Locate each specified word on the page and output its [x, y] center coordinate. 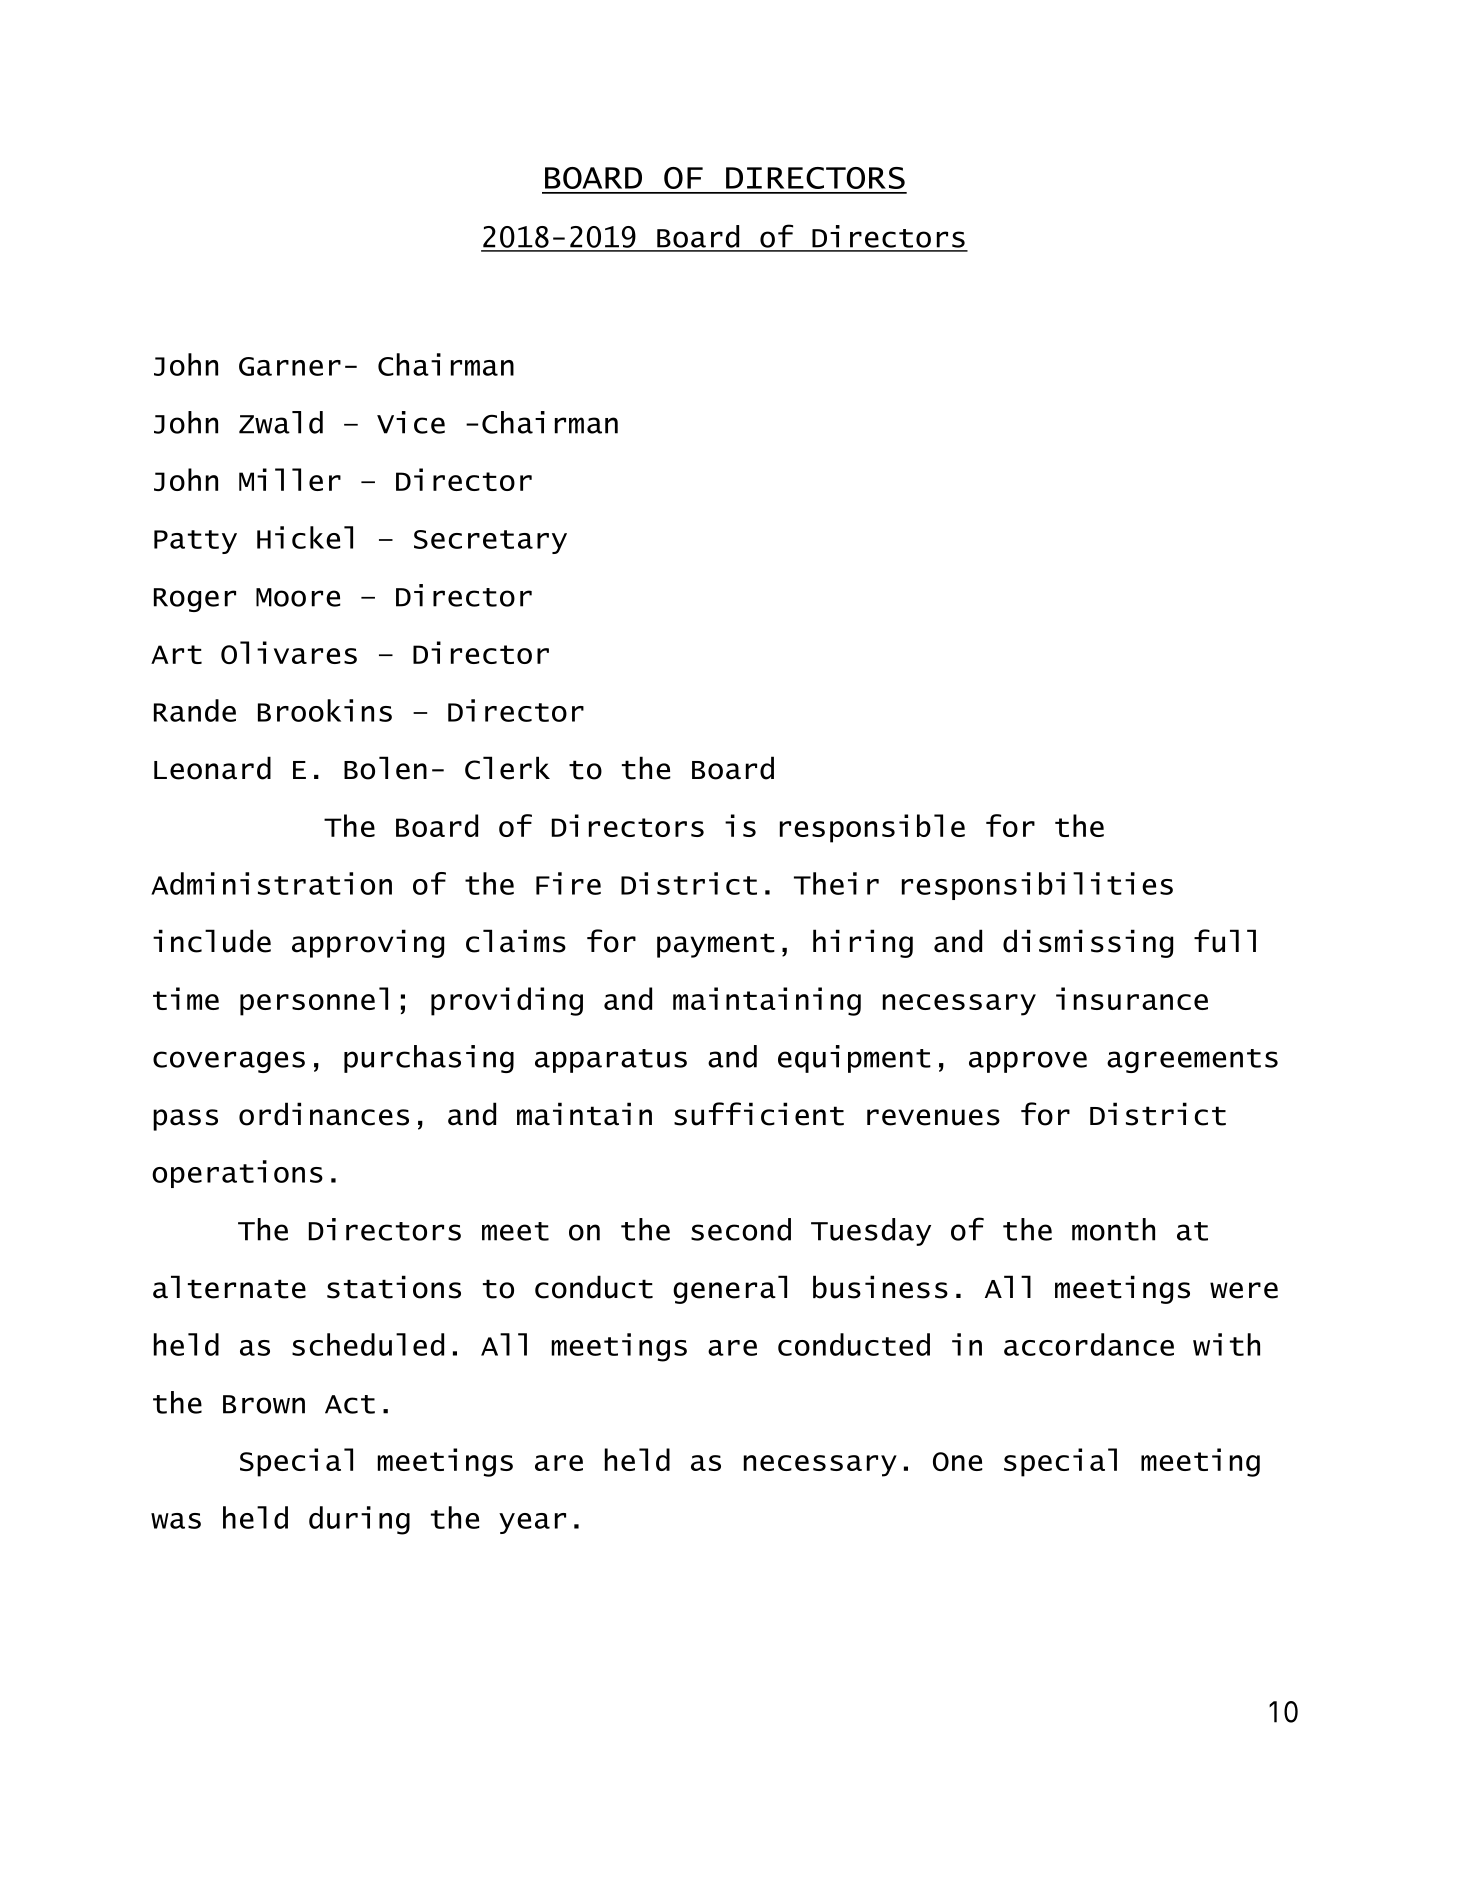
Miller [290, 479]
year [532, 1523]
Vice [411, 422]
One [958, 1461]
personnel [314, 1001]
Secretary [490, 542]
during [359, 1520]
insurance [1132, 998]
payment [716, 945]
